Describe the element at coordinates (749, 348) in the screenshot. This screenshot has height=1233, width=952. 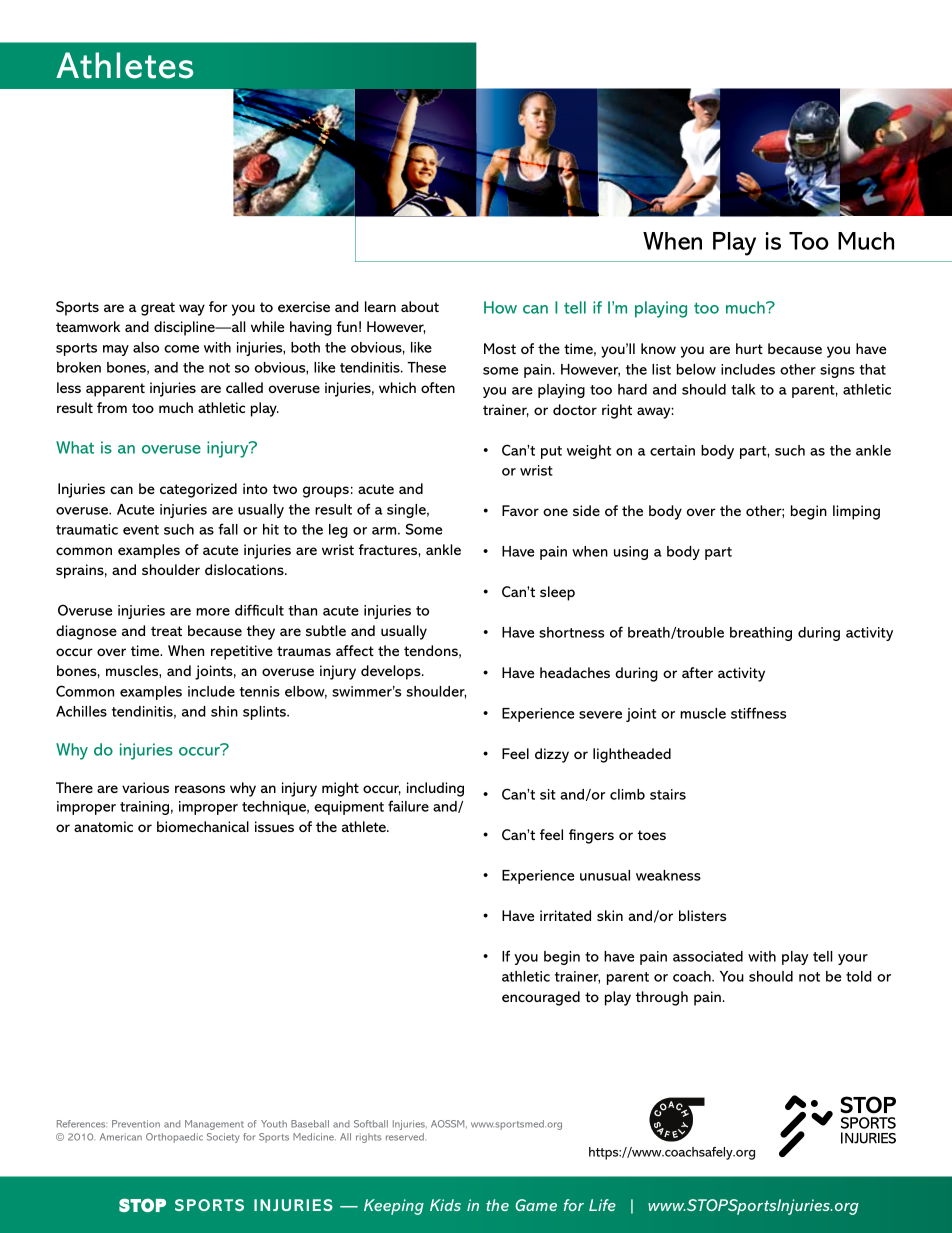
I see `hurt` at that location.
